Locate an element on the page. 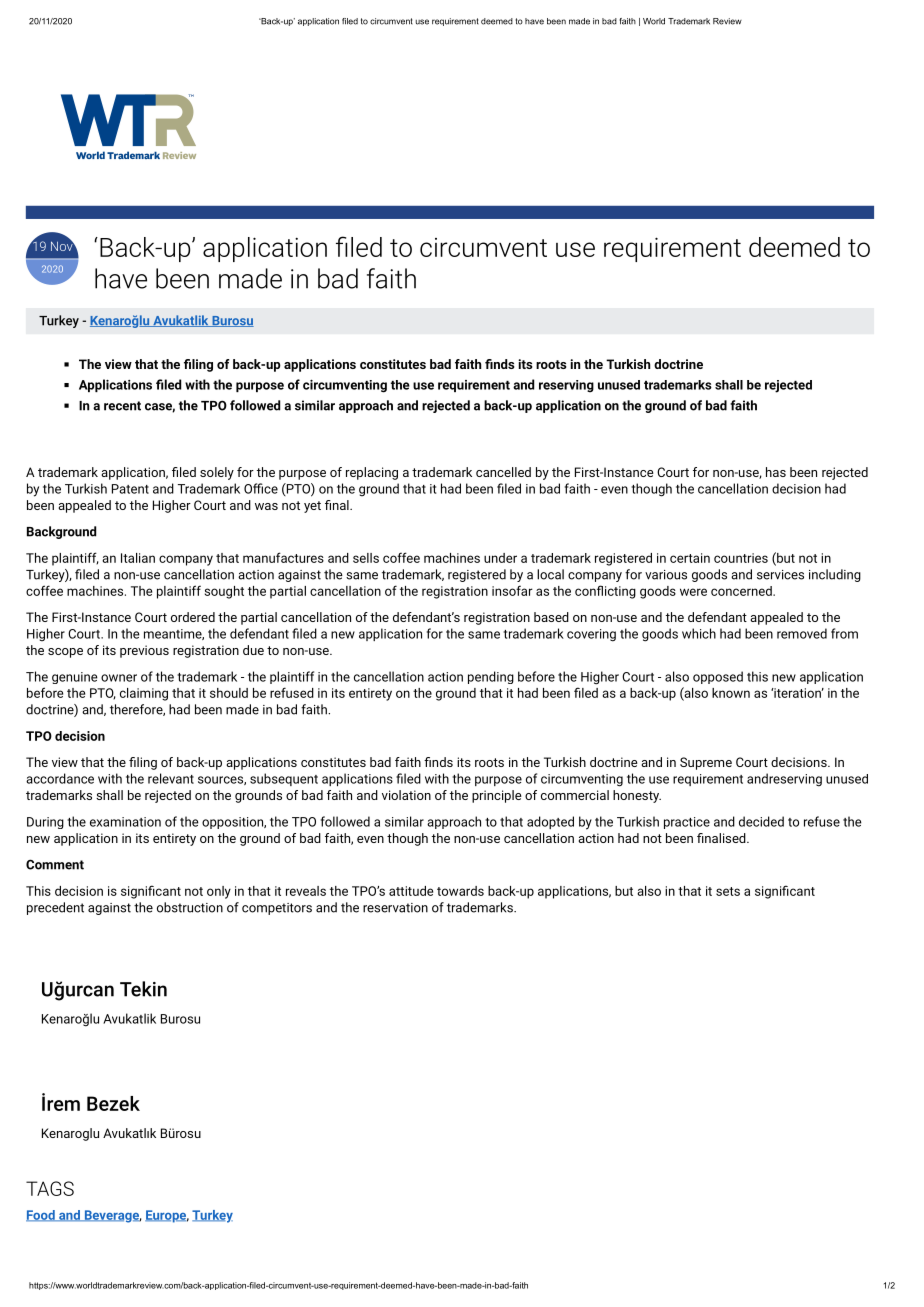  pending is located at coordinates (491, 677).
